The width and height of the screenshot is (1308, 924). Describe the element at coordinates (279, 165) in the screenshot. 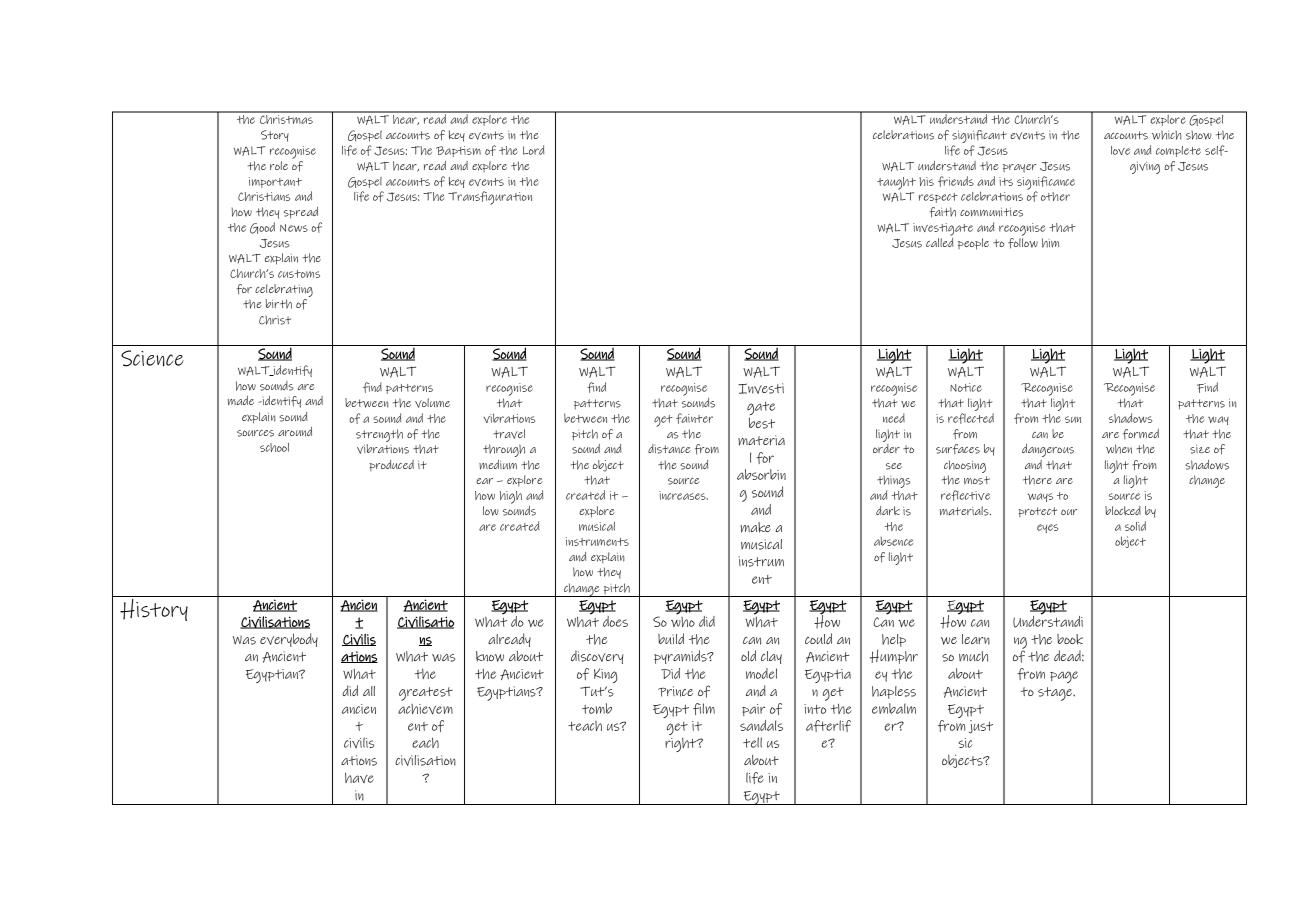

I see `role` at that location.
